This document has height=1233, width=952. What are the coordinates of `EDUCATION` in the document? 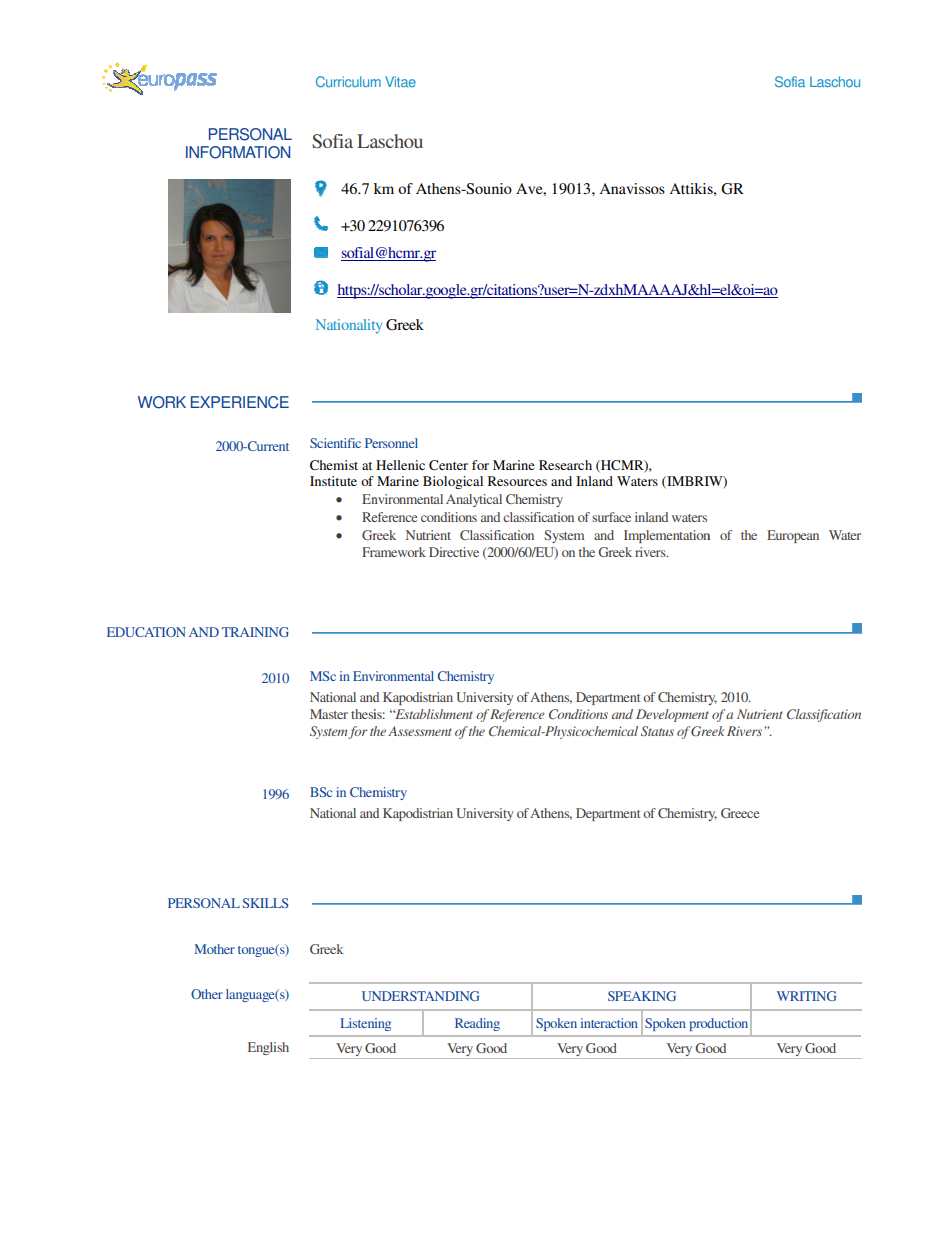 It's located at (146, 632).
